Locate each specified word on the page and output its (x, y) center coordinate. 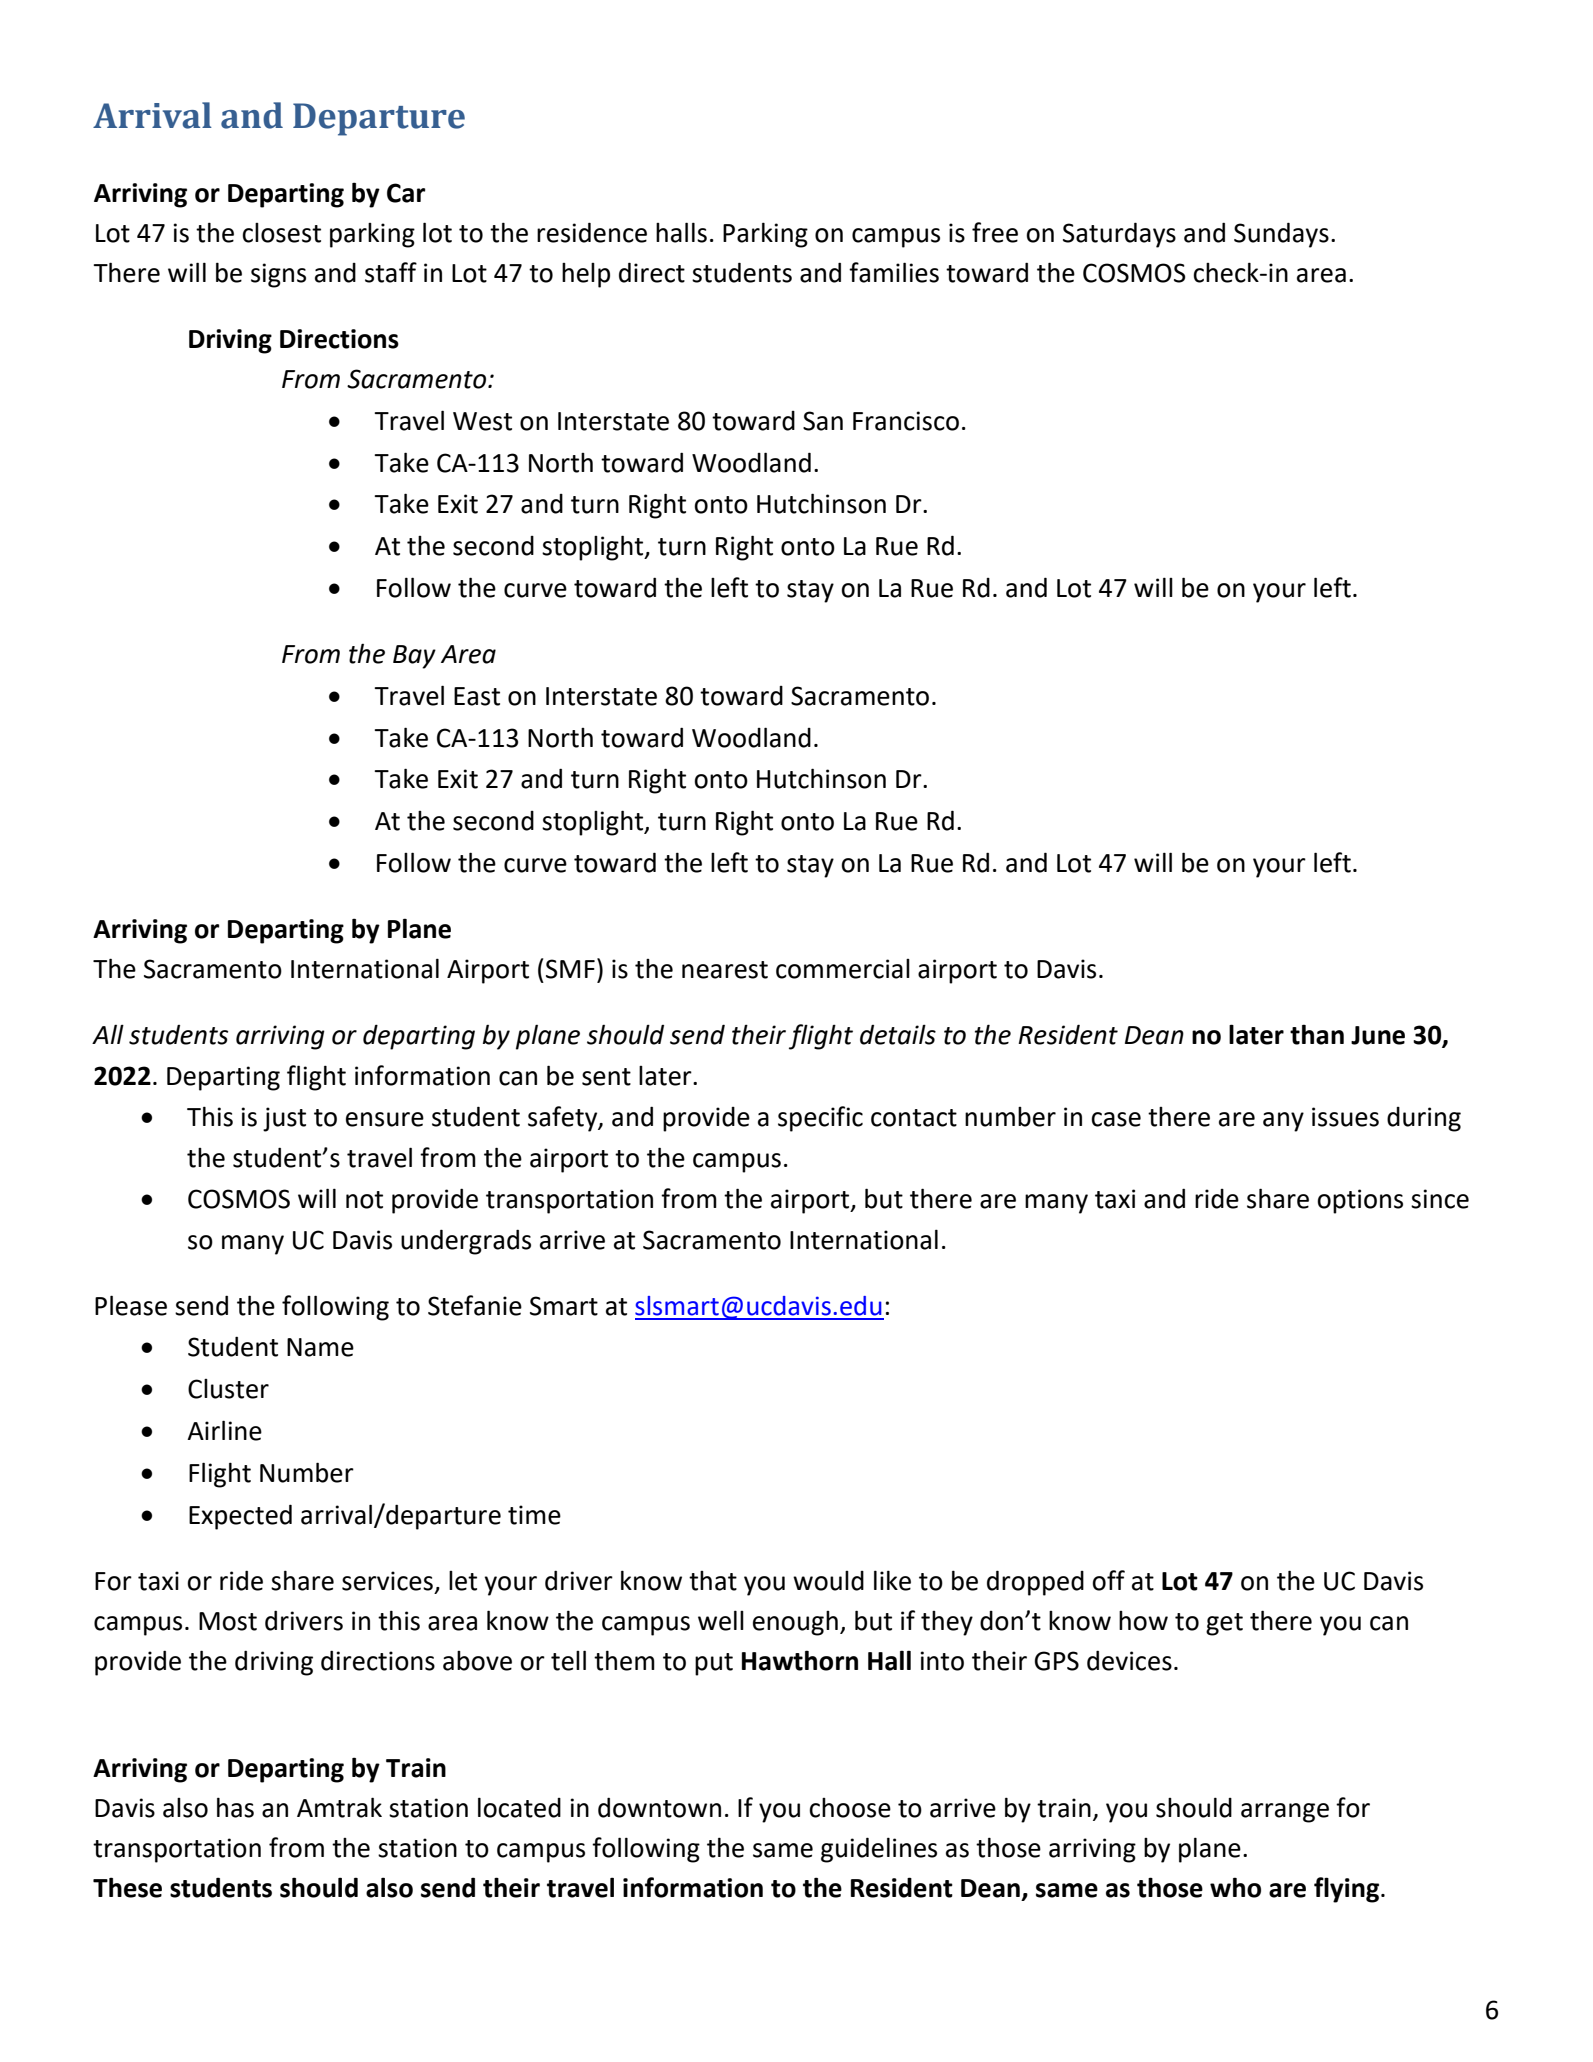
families (894, 272)
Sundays (1281, 235)
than (1317, 1034)
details (898, 1034)
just (284, 1119)
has (235, 1807)
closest (281, 233)
